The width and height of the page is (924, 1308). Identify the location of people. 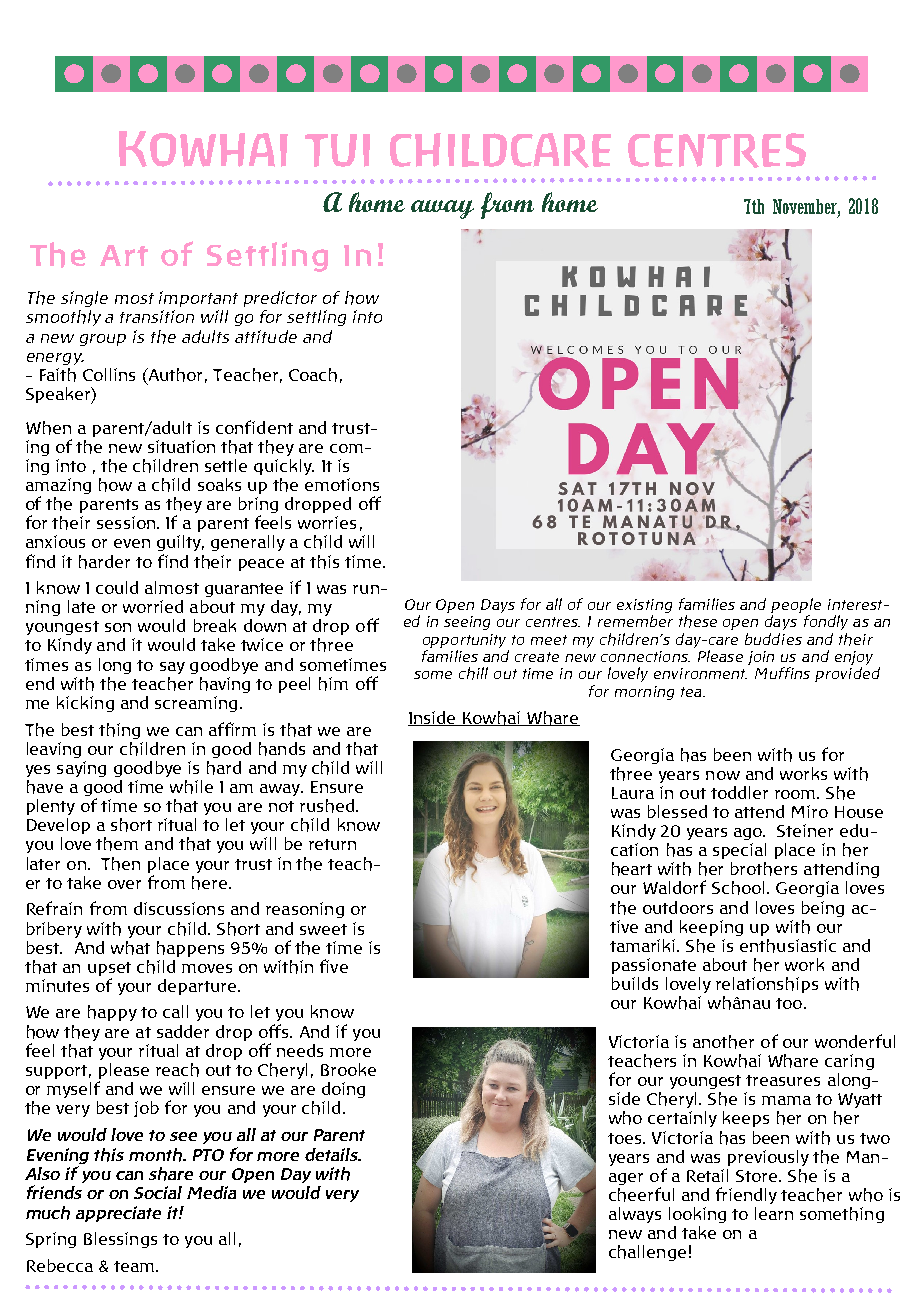
(796, 607).
